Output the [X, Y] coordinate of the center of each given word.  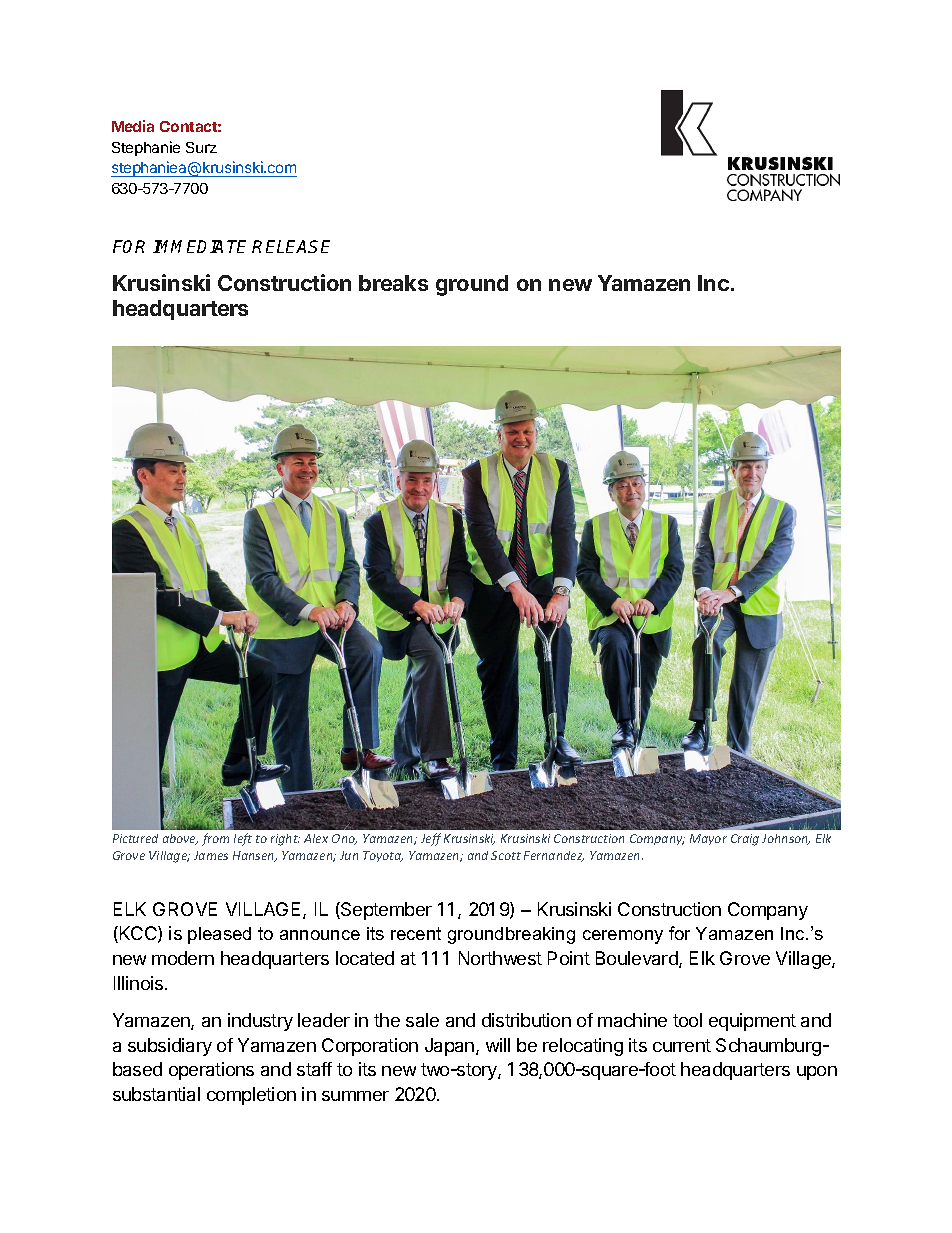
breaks [393, 283]
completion [251, 1096]
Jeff [431, 839]
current [682, 1045]
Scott [506, 855]
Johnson [786, 839]
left [243, 839]
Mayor [708, 839]
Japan [449, 1047]
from [215, 839]
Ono [344, 839]
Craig [745, 840]
